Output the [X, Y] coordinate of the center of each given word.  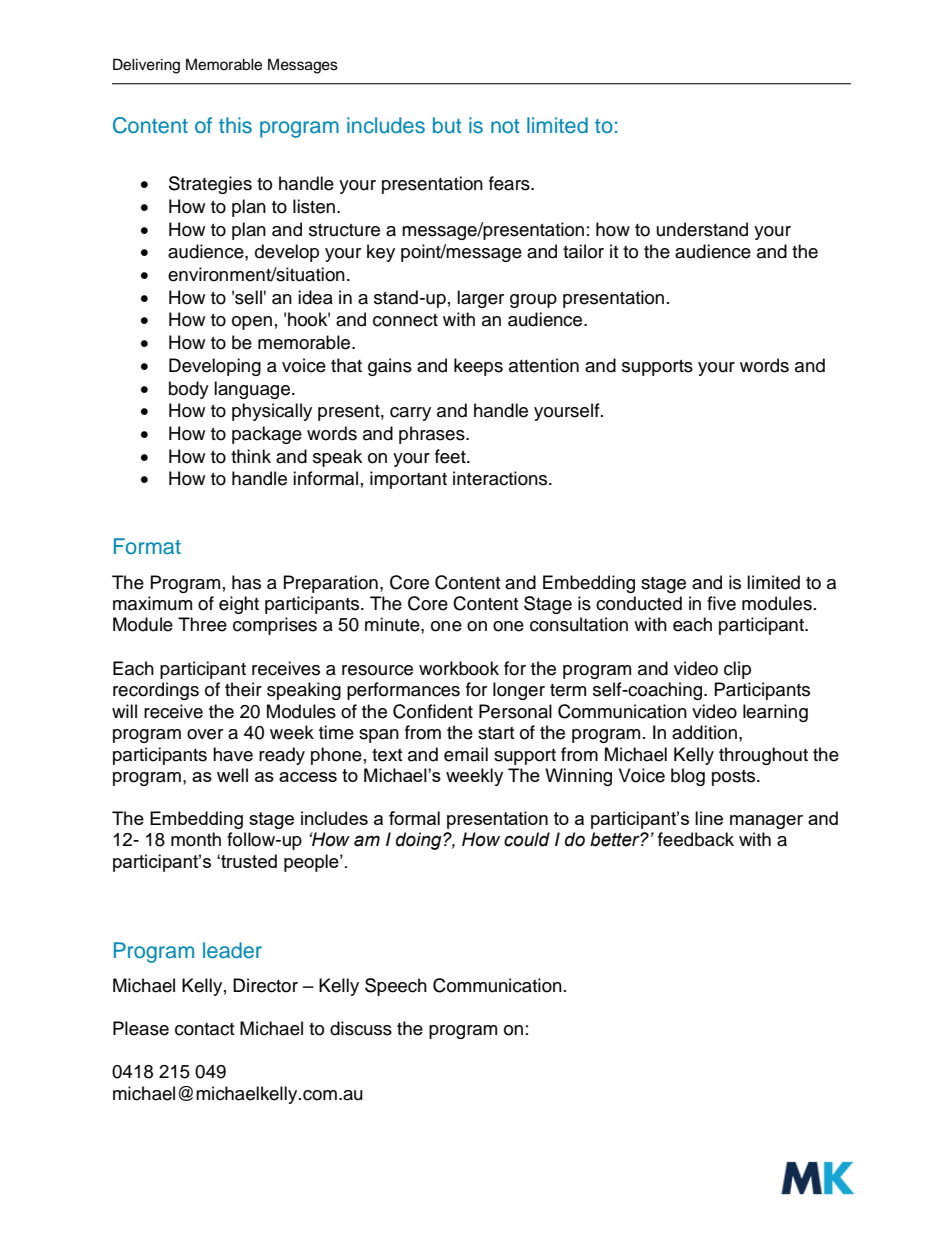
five [721, 603]
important [408, 480]
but [447, 125]
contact [204, 1029]
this [235, 125]
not [505, 126]
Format [147, 546]
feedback [696, 839]
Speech [396, 987]
